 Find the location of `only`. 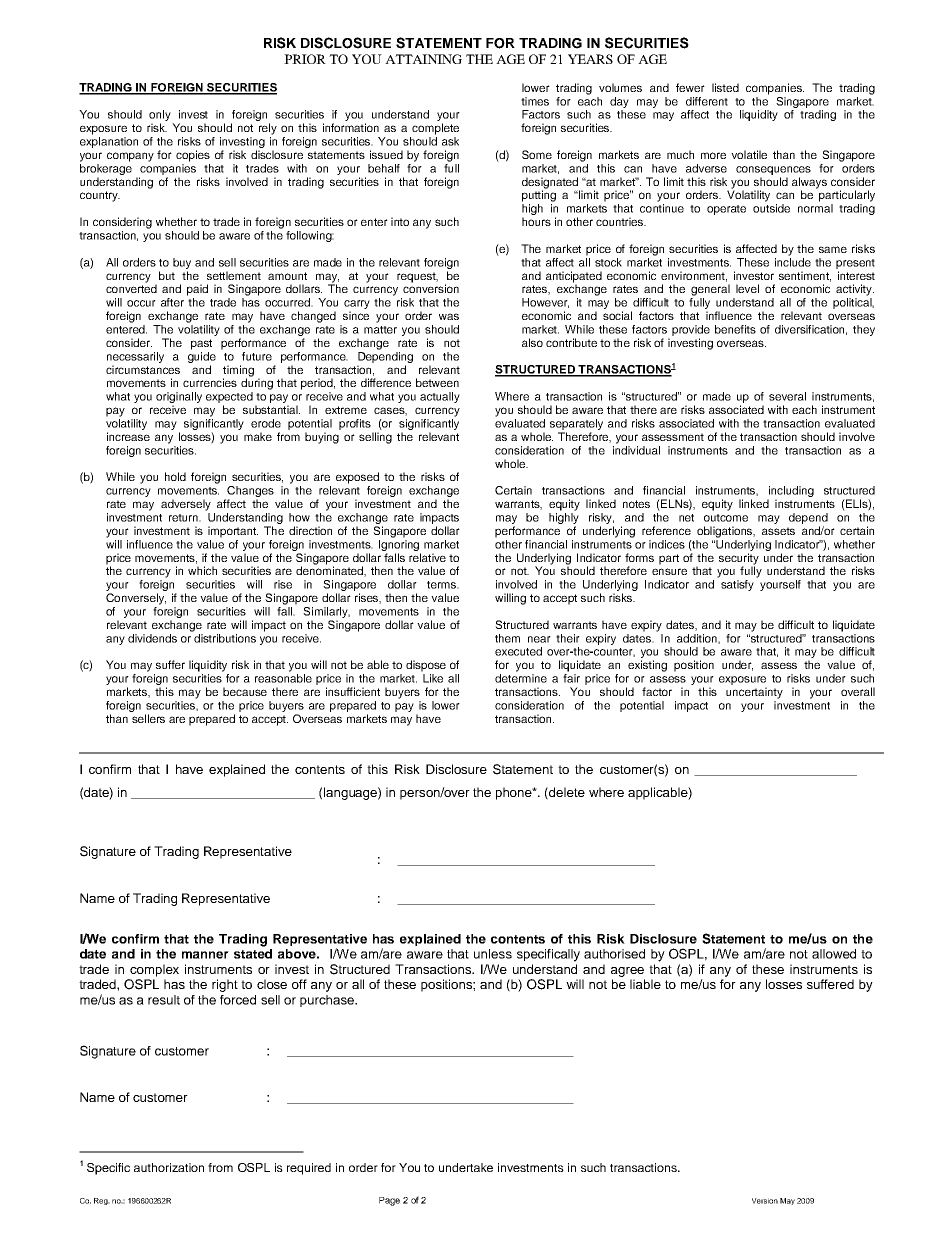

only is located at coordinates (161, 117).
